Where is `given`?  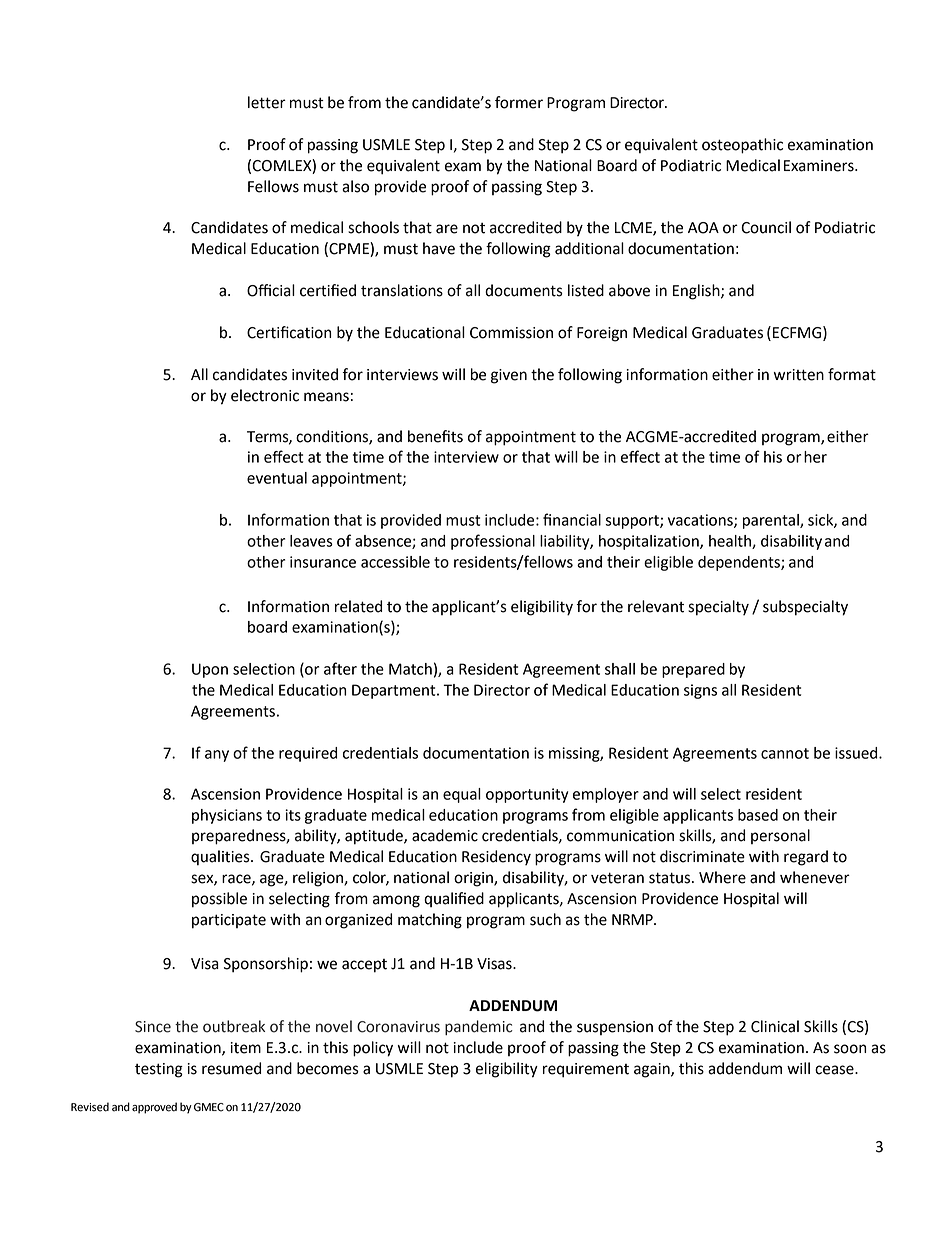 given is located at coordinates (509, 376).
